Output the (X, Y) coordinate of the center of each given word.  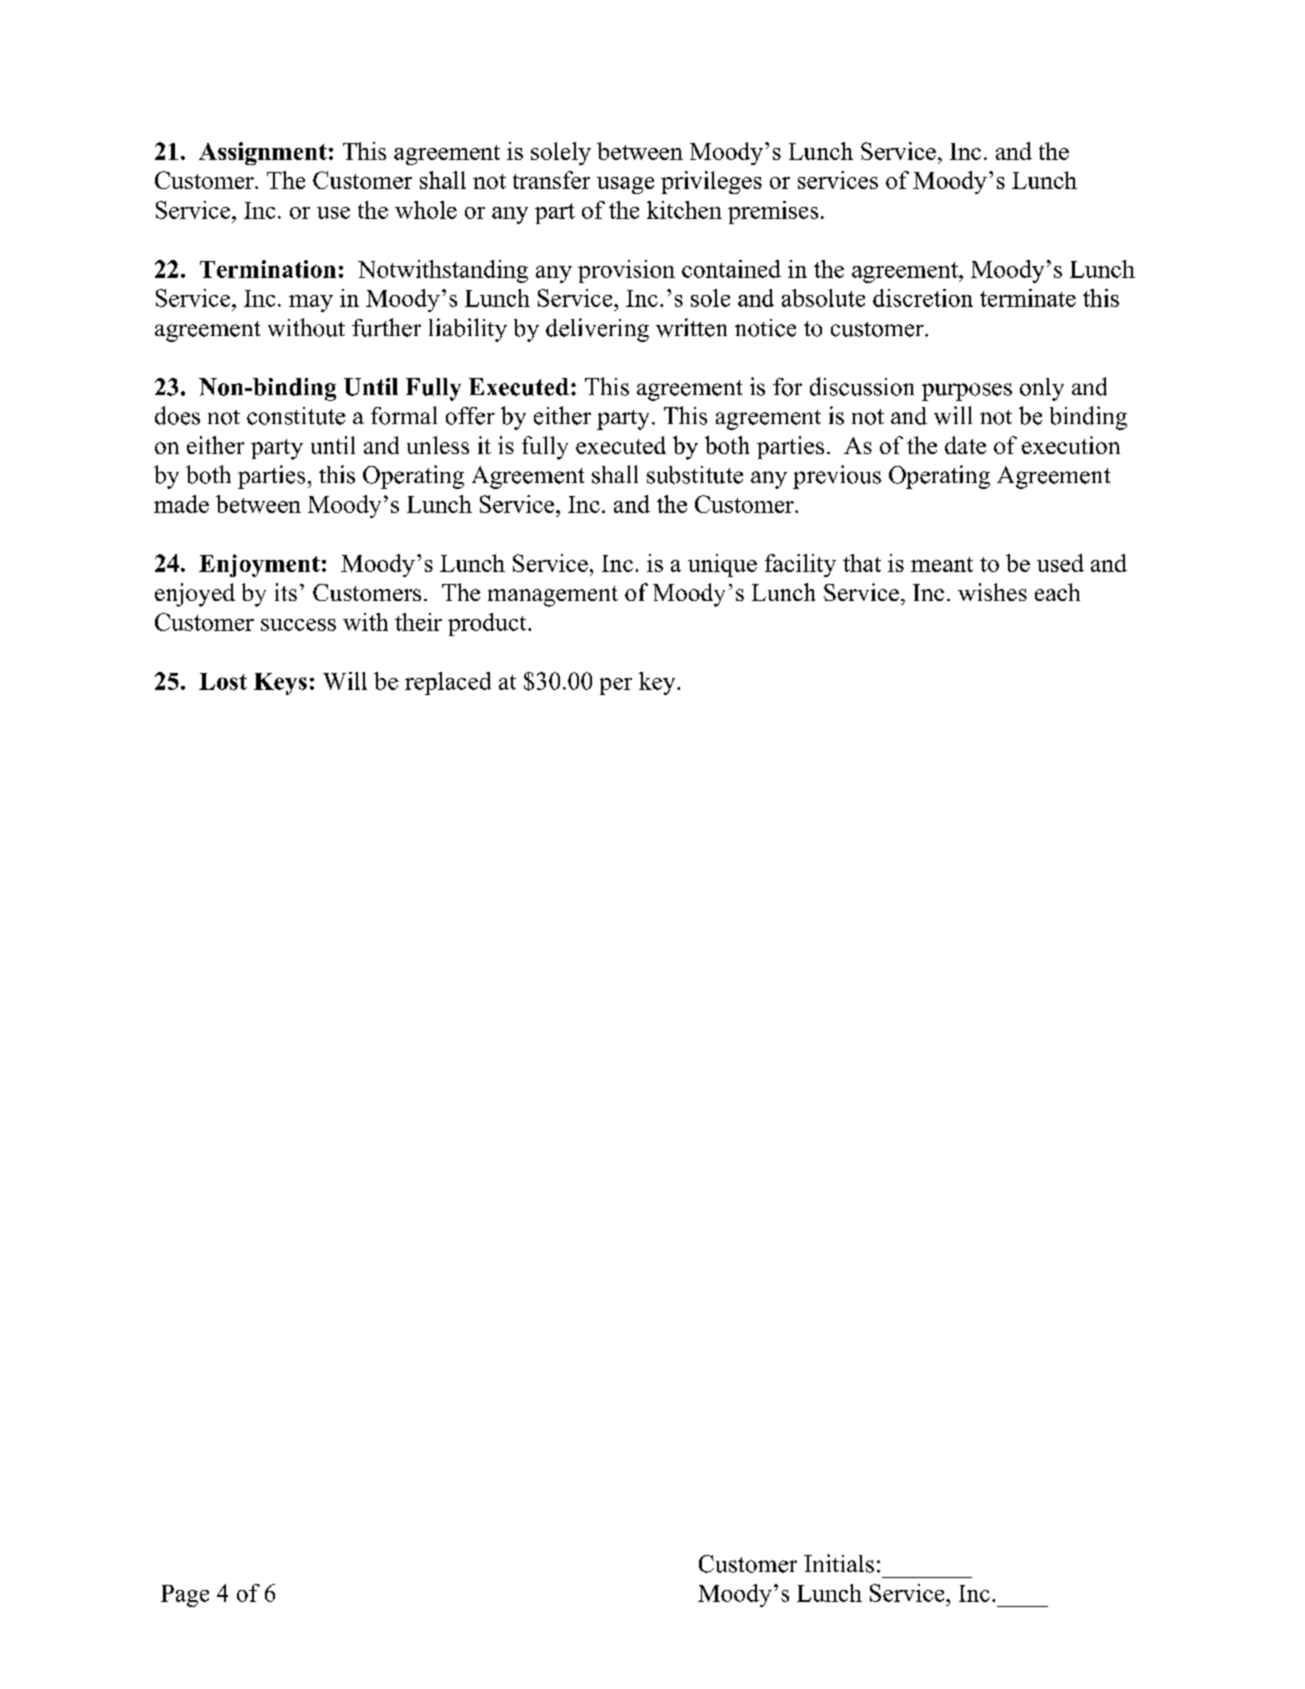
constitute (296, 416)
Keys (280, 684)
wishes (992, 592)
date (965, 445)
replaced (448, 683)
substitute (695, 475)
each (1057, 592)
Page (185, 1596)
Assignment (263, 153)
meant (942, 564)
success (298, 625)
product (488, 624)
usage (625, 185)
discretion (923, 298)
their (418, 622)
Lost (223, 681)
